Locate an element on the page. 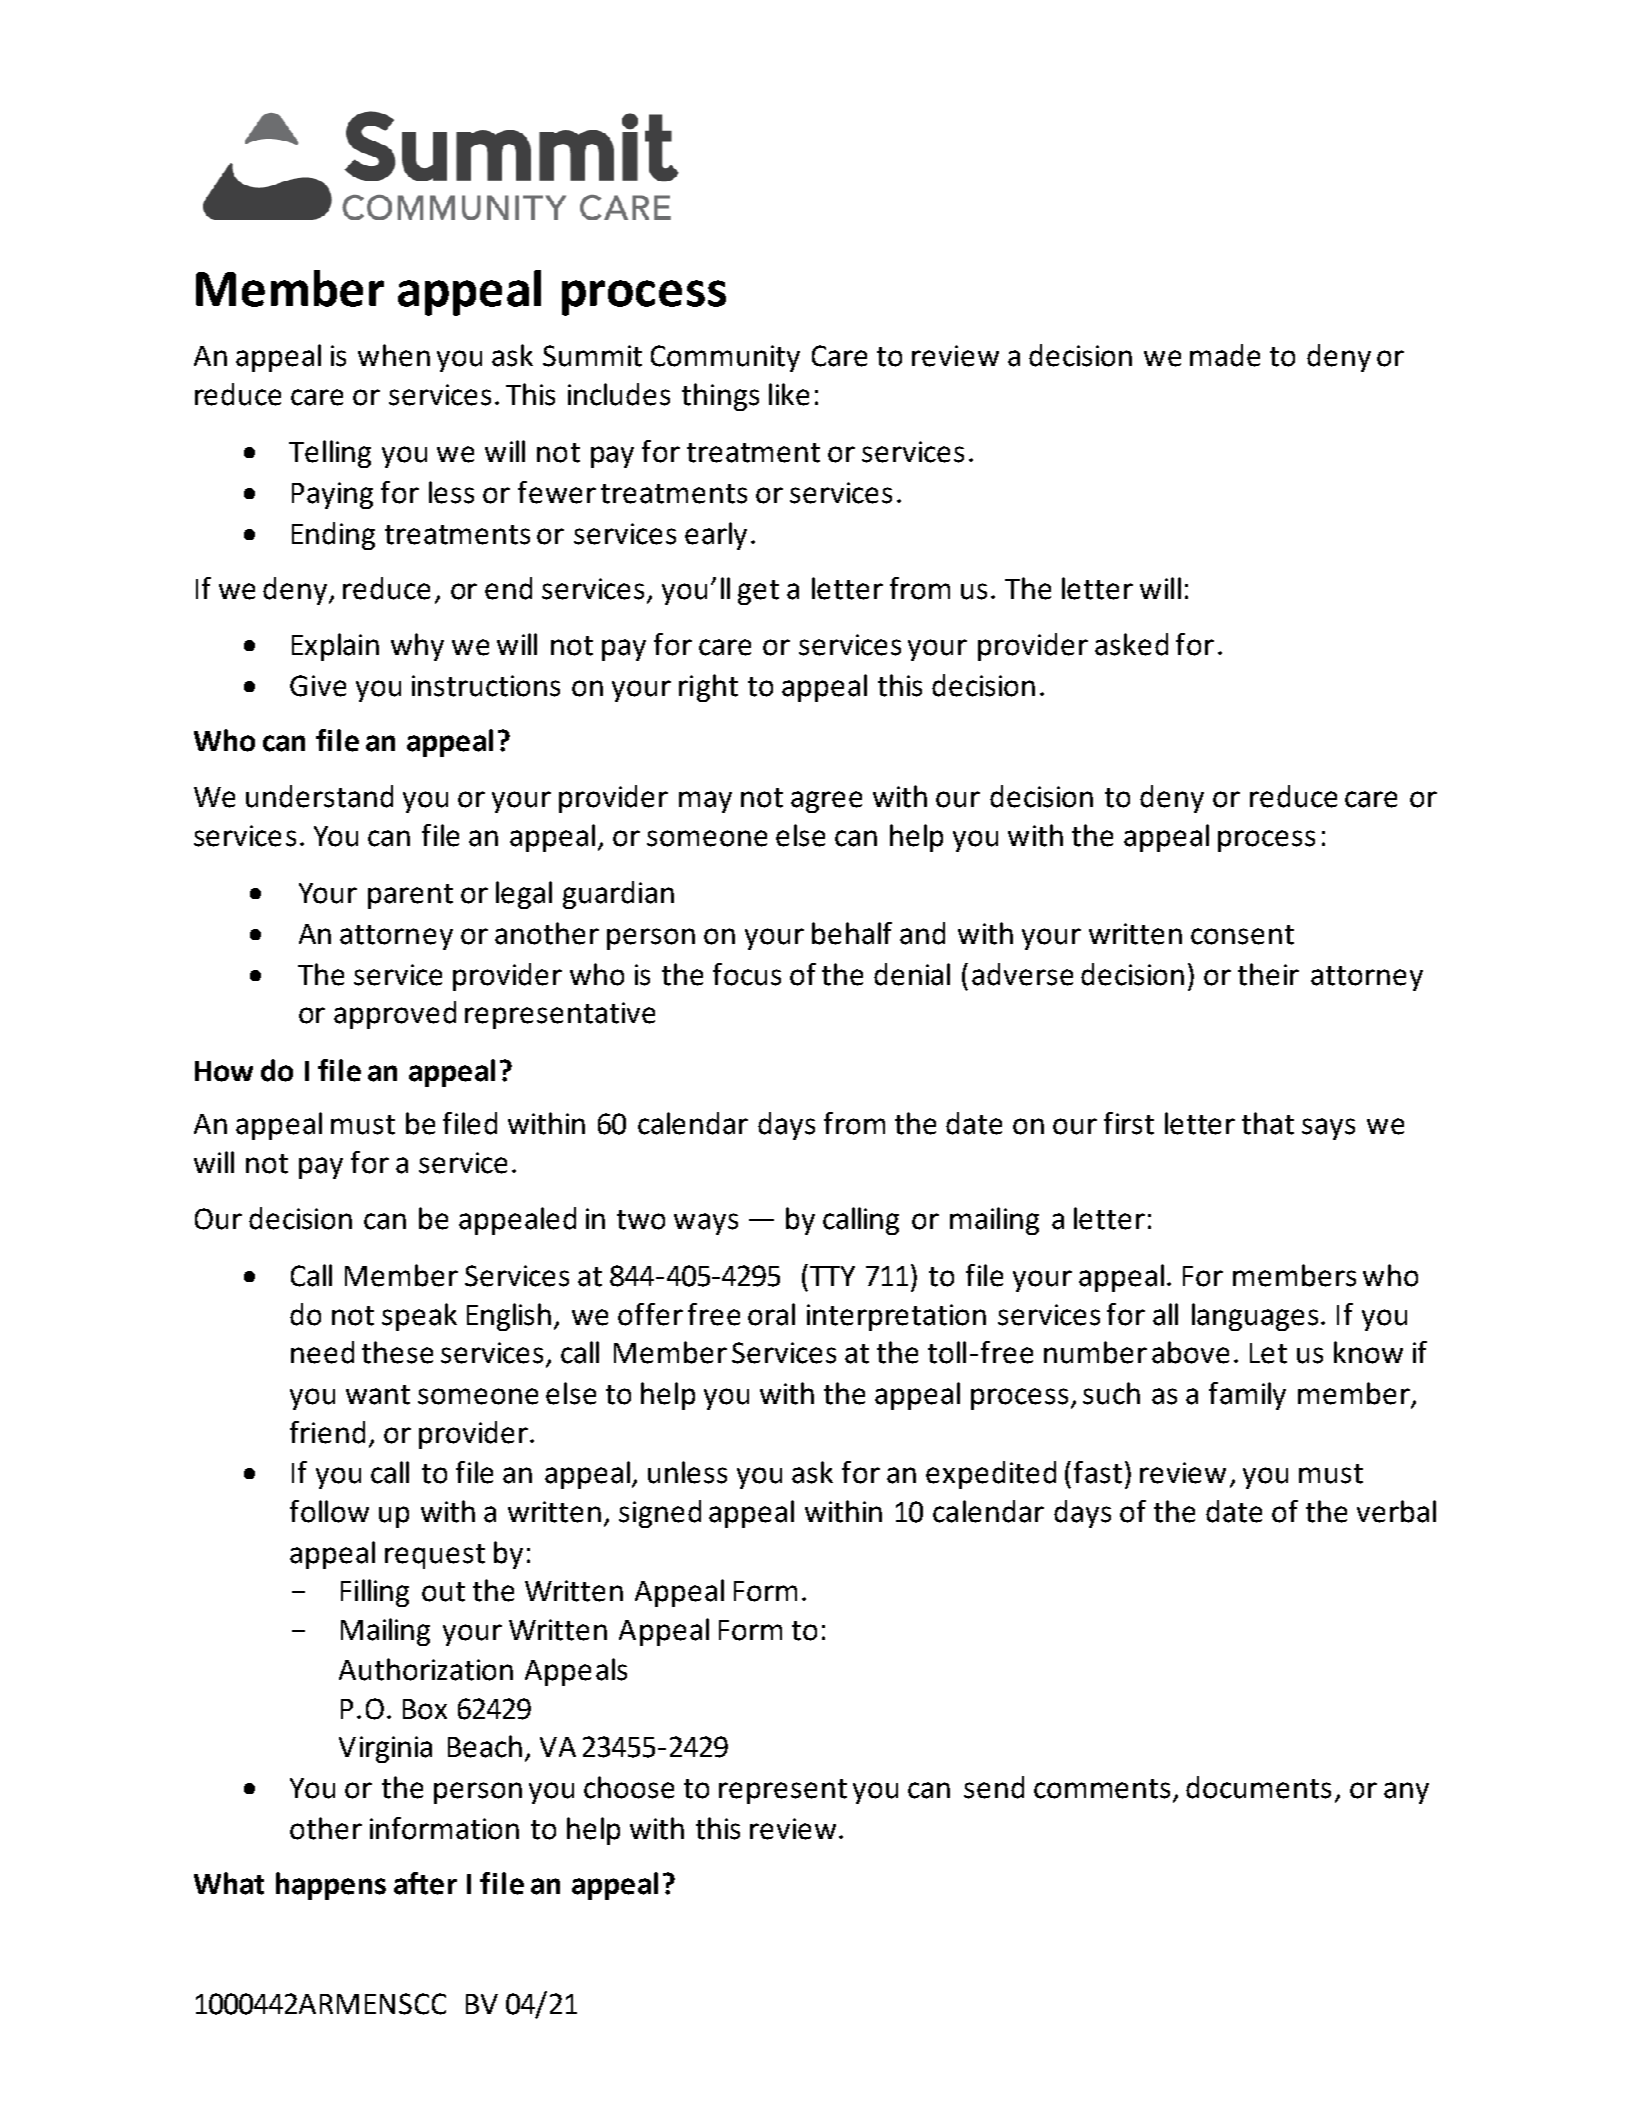 The image size is (1636, 2117). documents is located at coordinates (1258, 1787).
